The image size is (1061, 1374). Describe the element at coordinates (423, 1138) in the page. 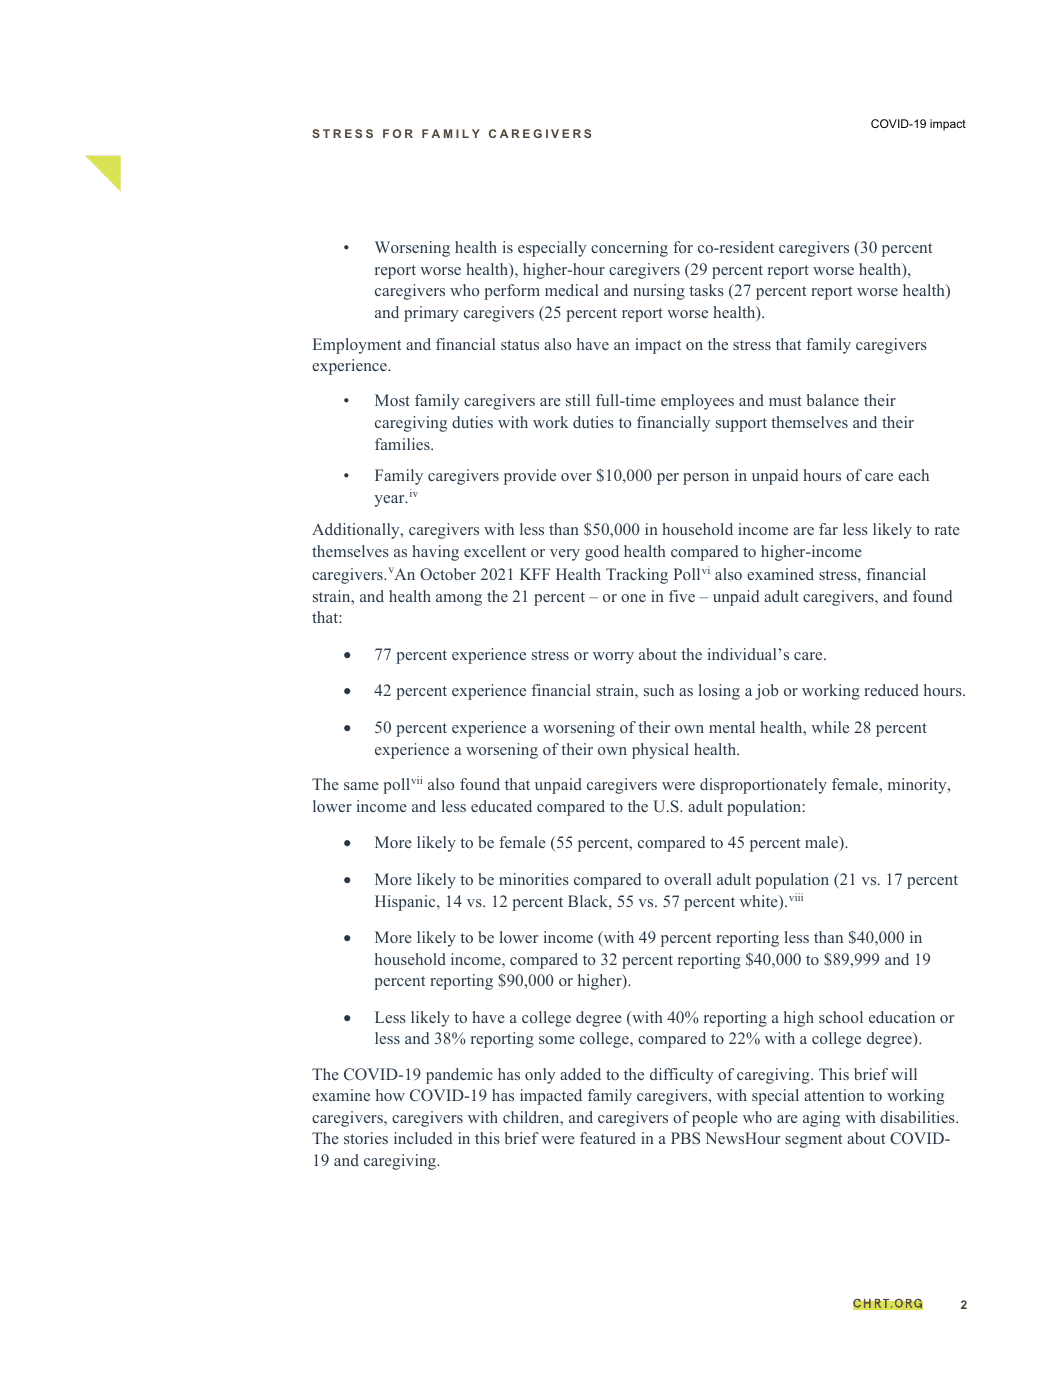

I see `included` at that location.
